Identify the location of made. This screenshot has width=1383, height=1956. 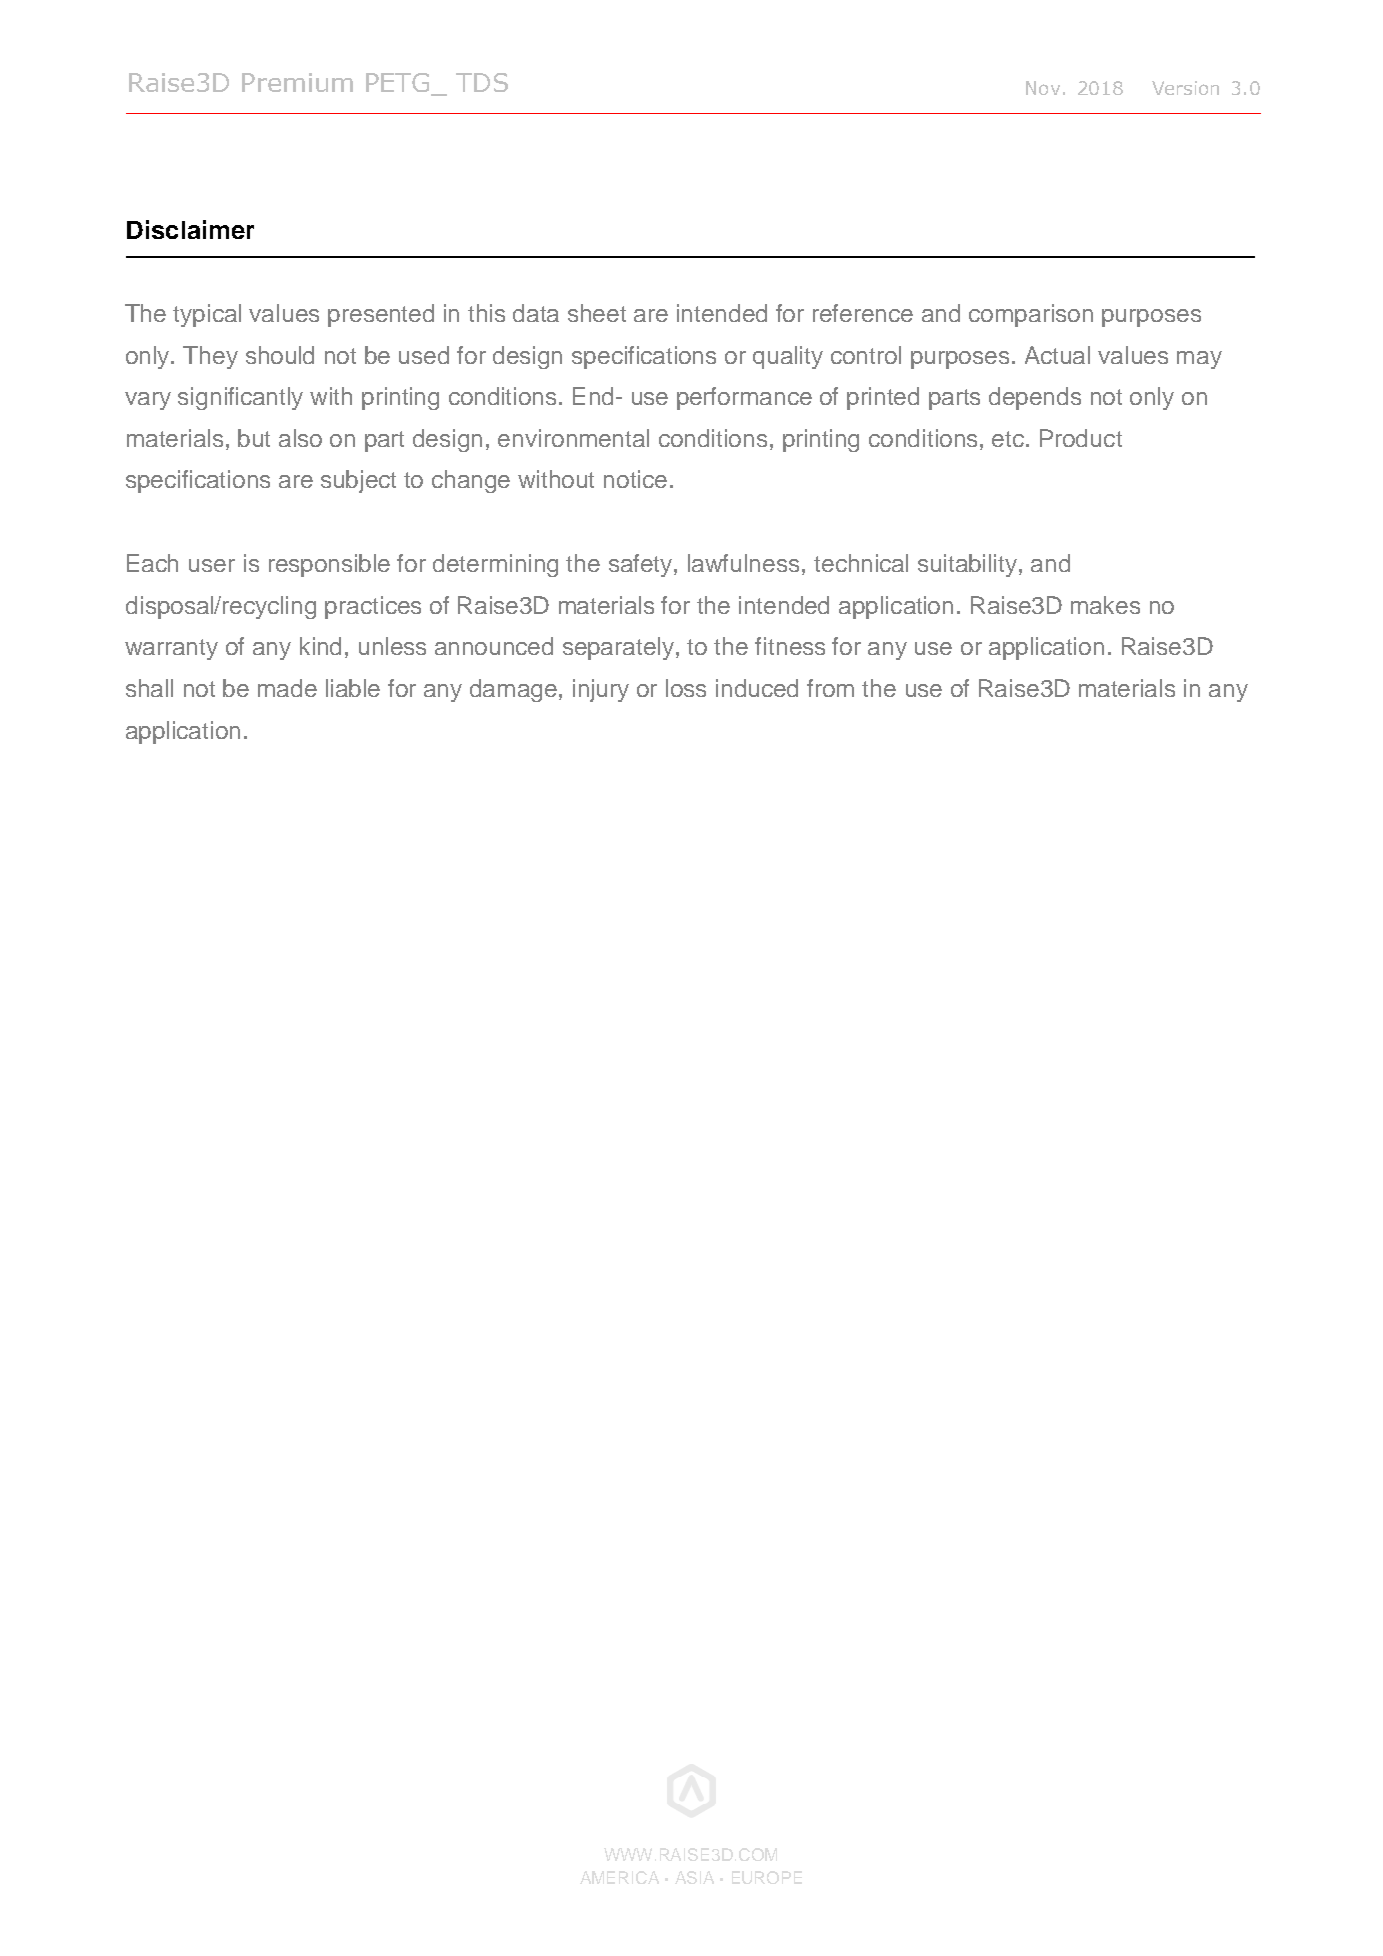
(287, 688).
